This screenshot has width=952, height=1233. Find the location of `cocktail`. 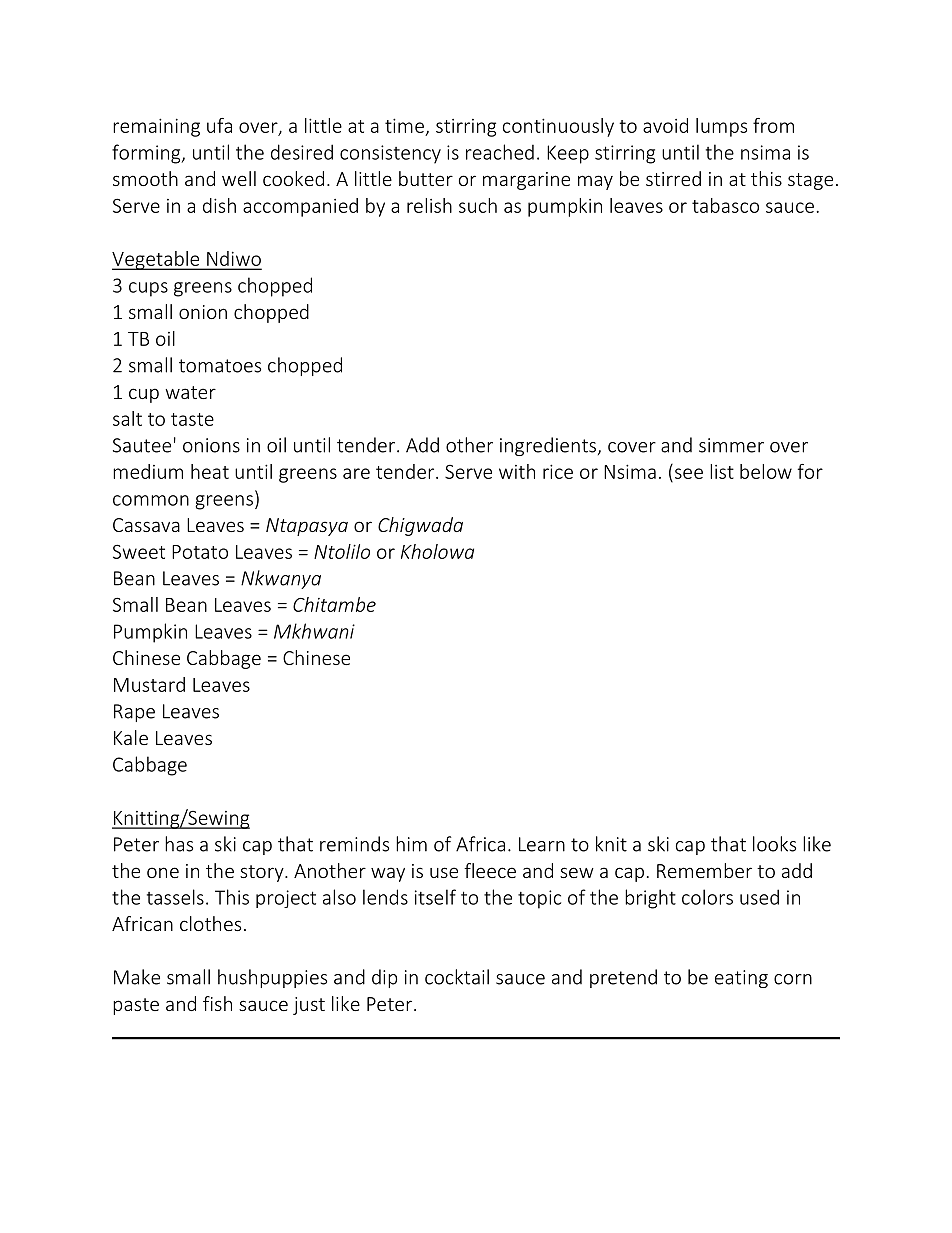

cocktail is located at coordinates (457, 977).
